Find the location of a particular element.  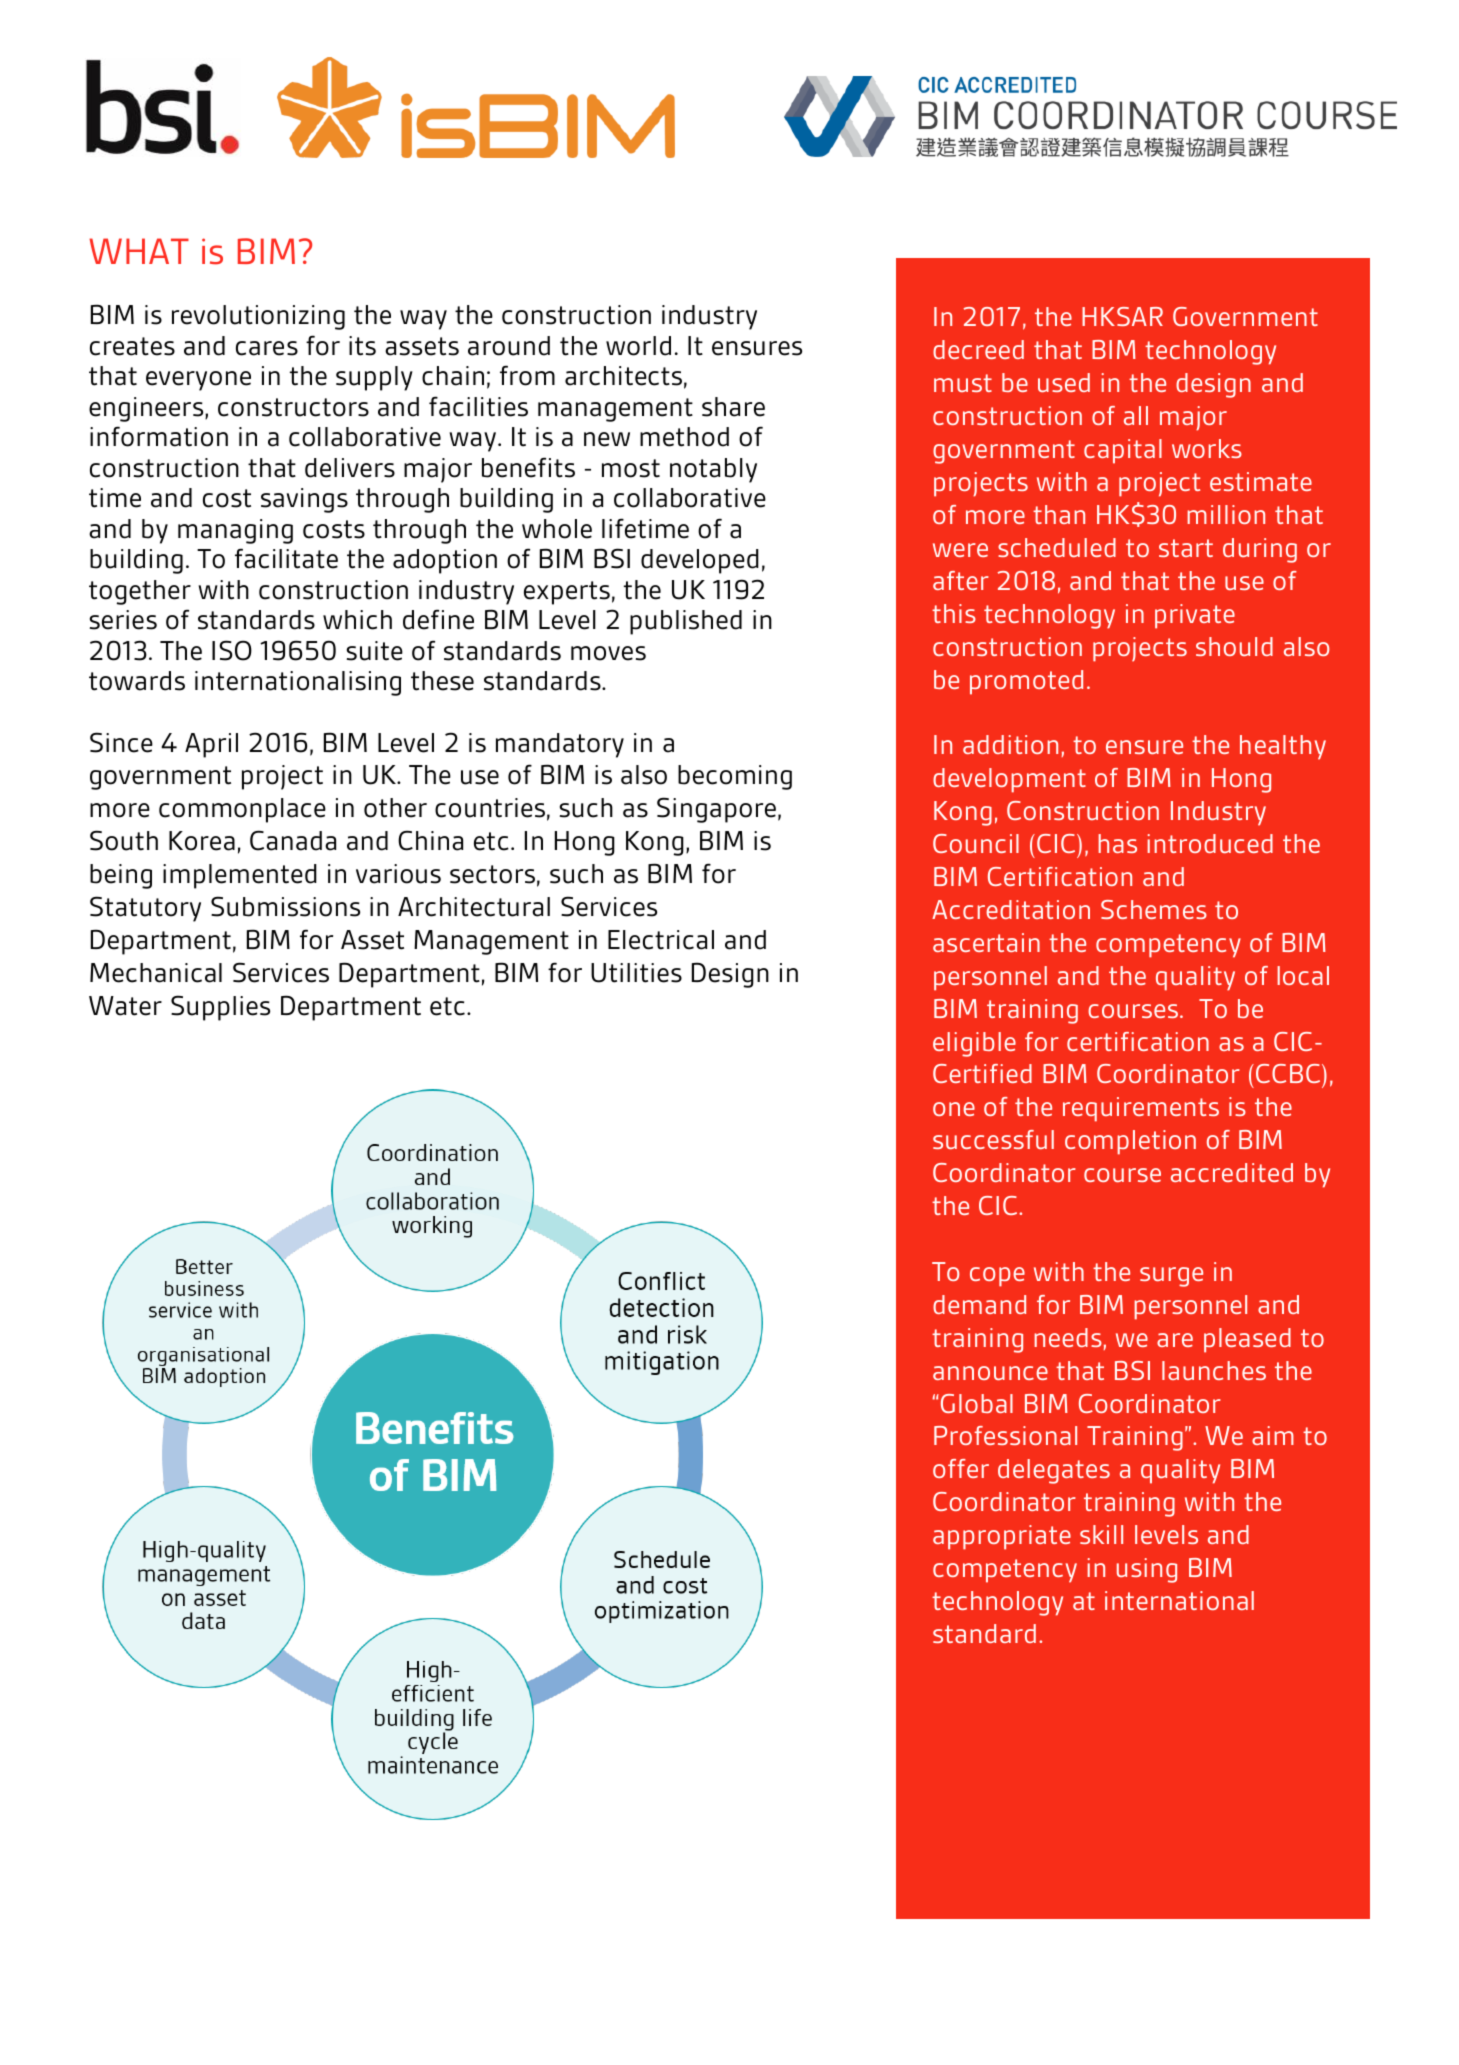

should is located at coordinates (1234, 646).
